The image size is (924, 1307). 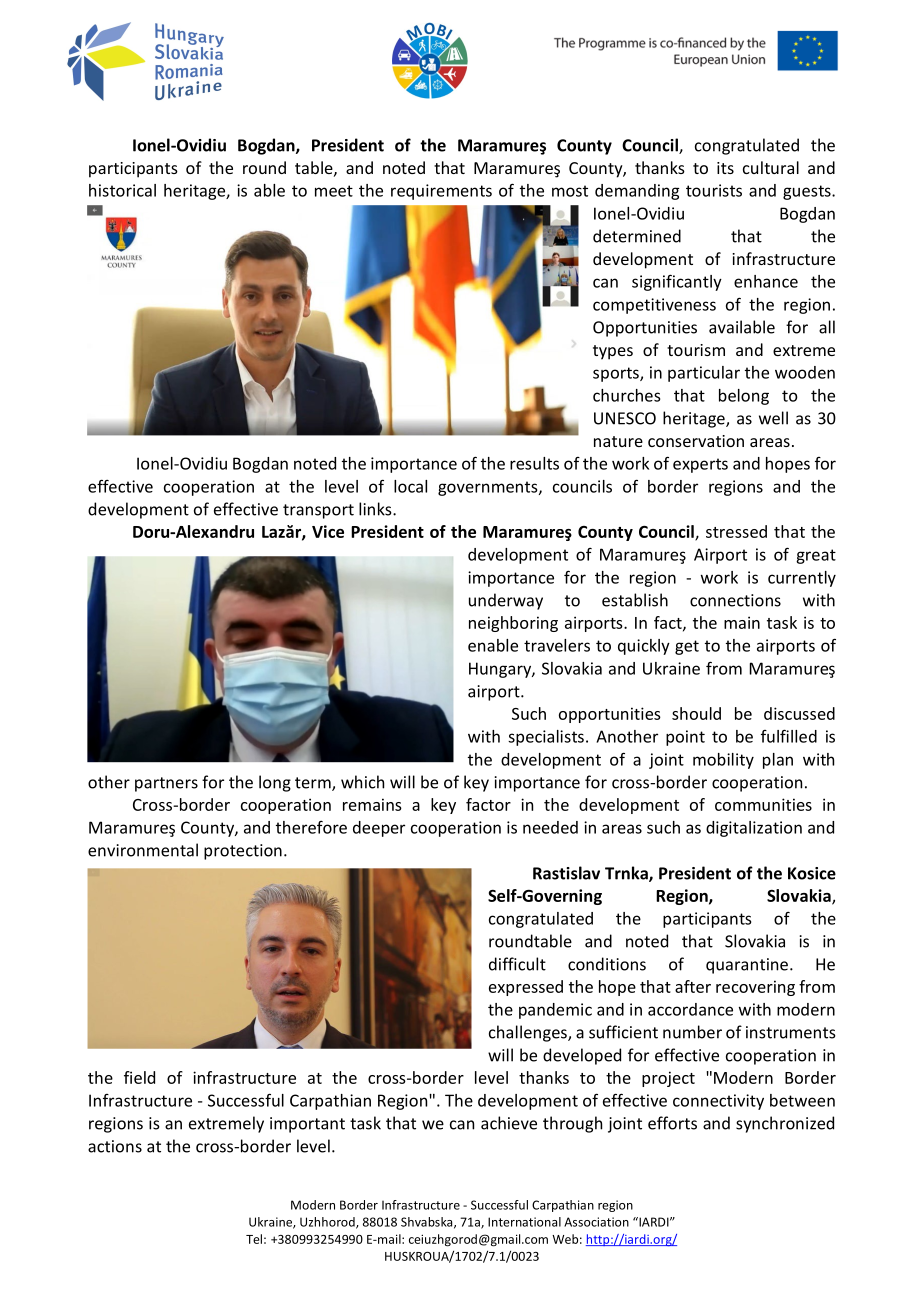 What do you see at coordinates (166, 784) in the screenshot?
I see `partners` at bounding box center [166, 784].
